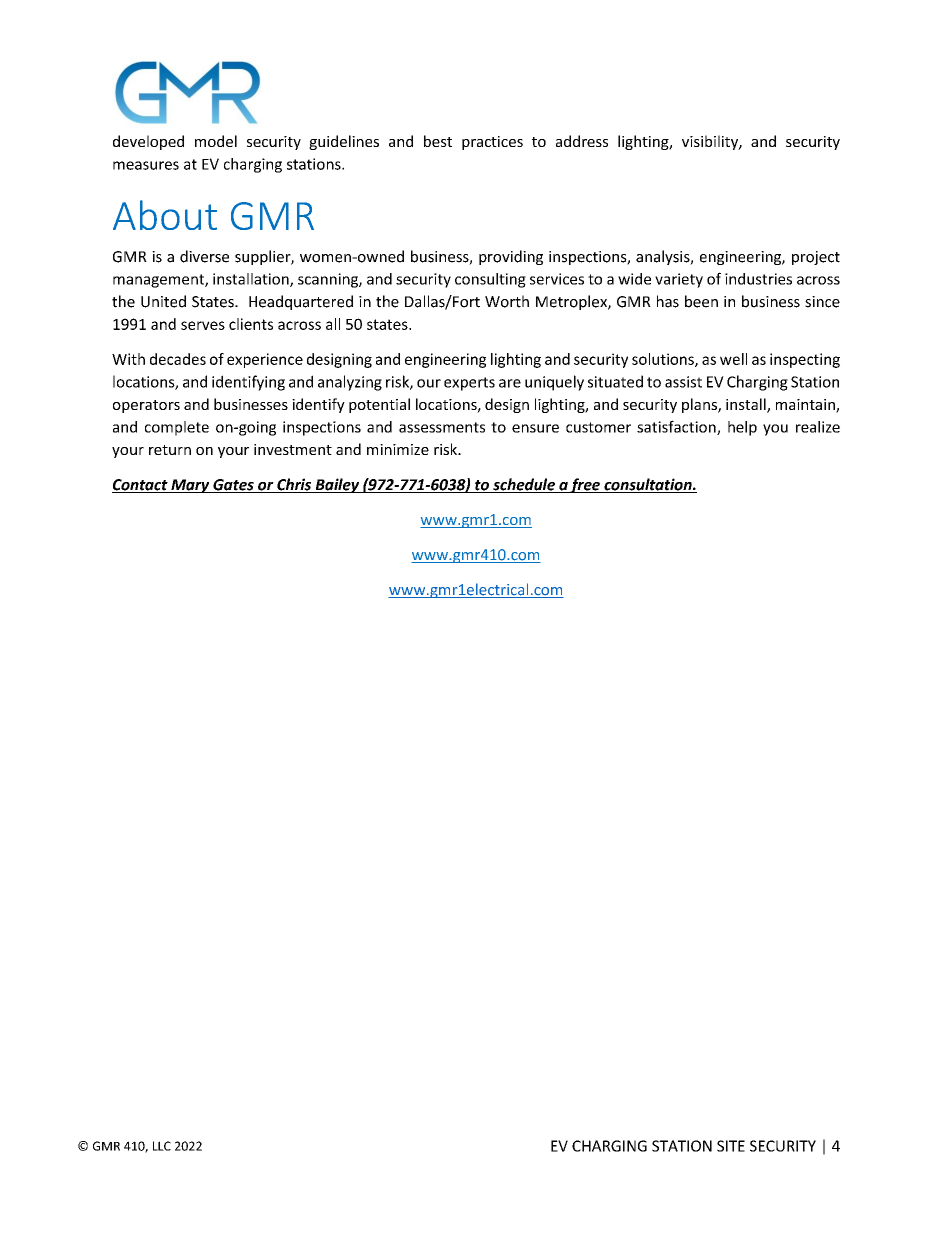 The image size is (952, 1233). I want to click on Mary, so click(190, 486).
